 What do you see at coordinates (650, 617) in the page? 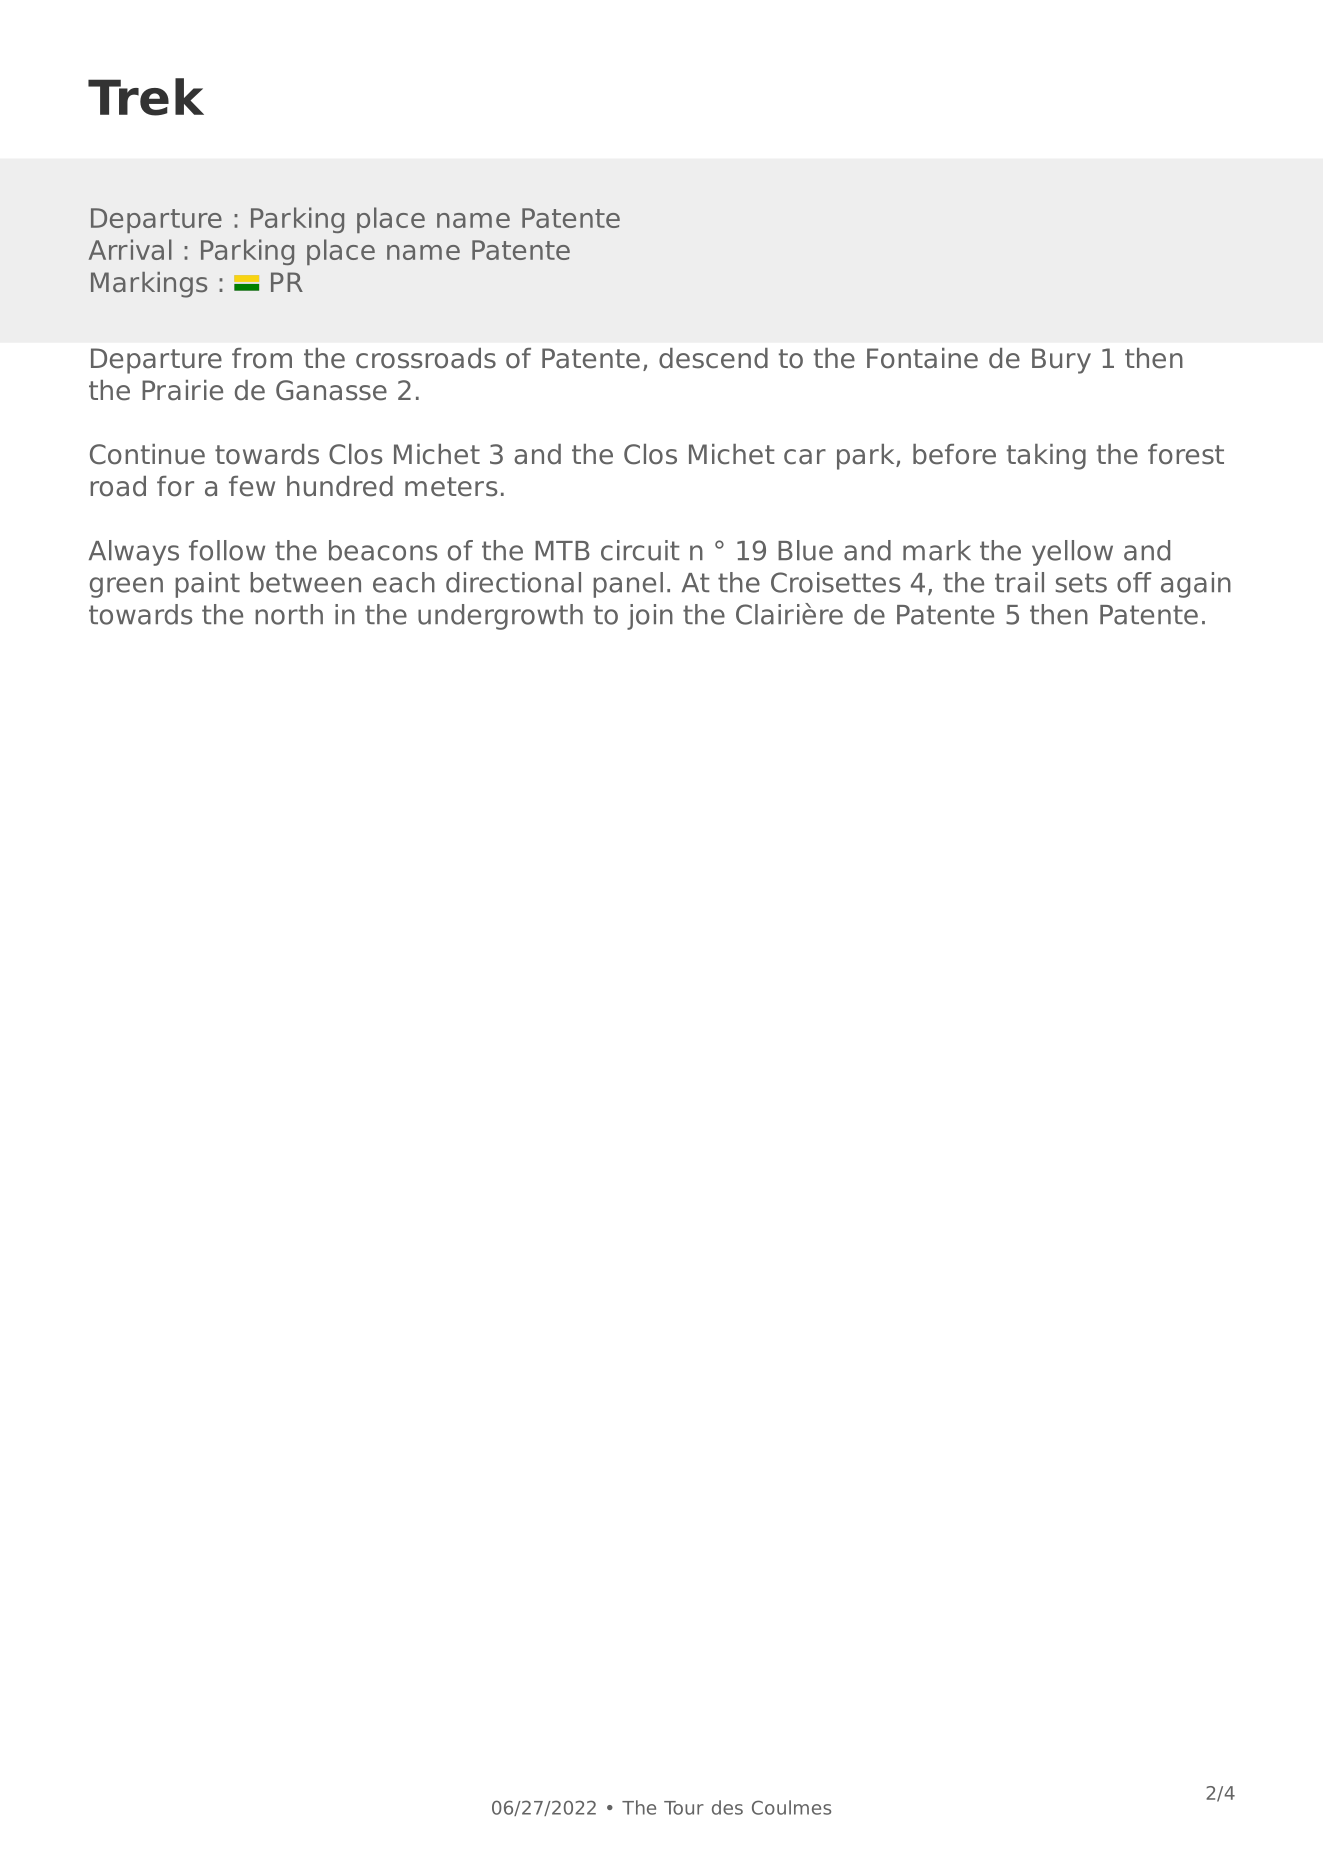
I see `join` at bounding box center [650, 617].
